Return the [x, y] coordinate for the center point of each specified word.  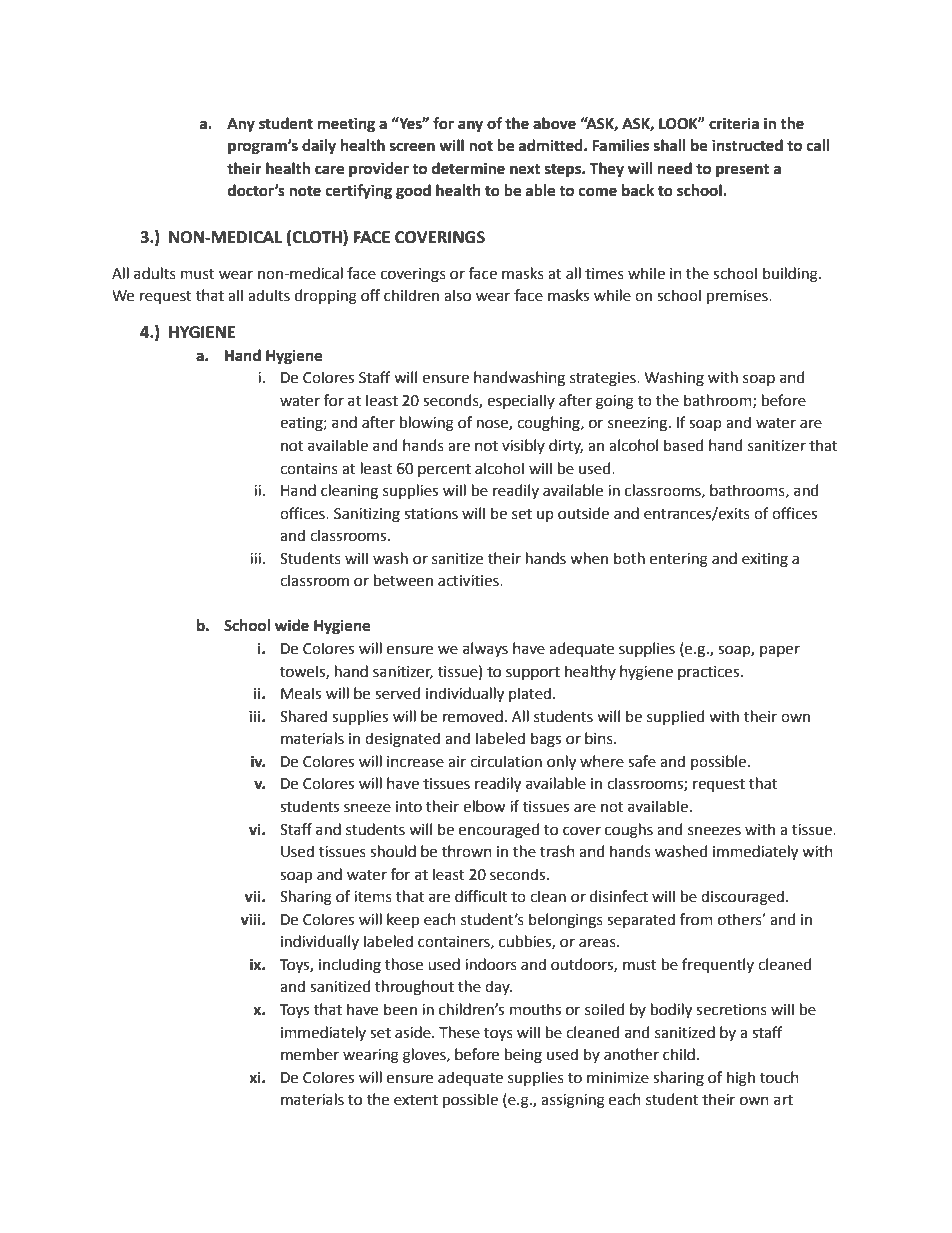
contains [309, 469]
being [523, 1056]
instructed [747, 145]
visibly [523, 446]
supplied [675, 717]
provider [379, 170]
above [554, 123]
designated [402, 740]
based [683, 445]
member [310, 1054]
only [561, 763]
